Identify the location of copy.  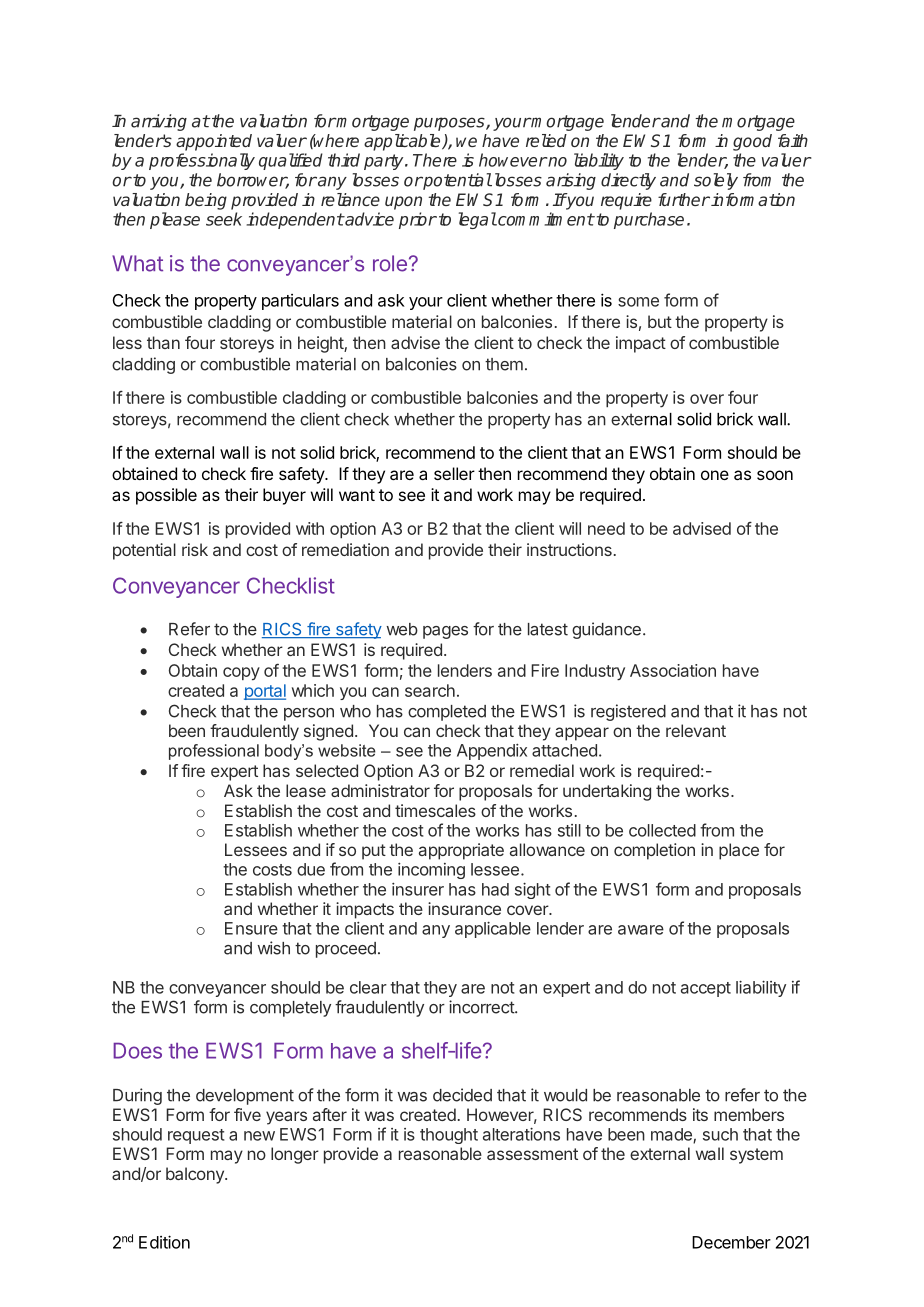
(241, 673).
